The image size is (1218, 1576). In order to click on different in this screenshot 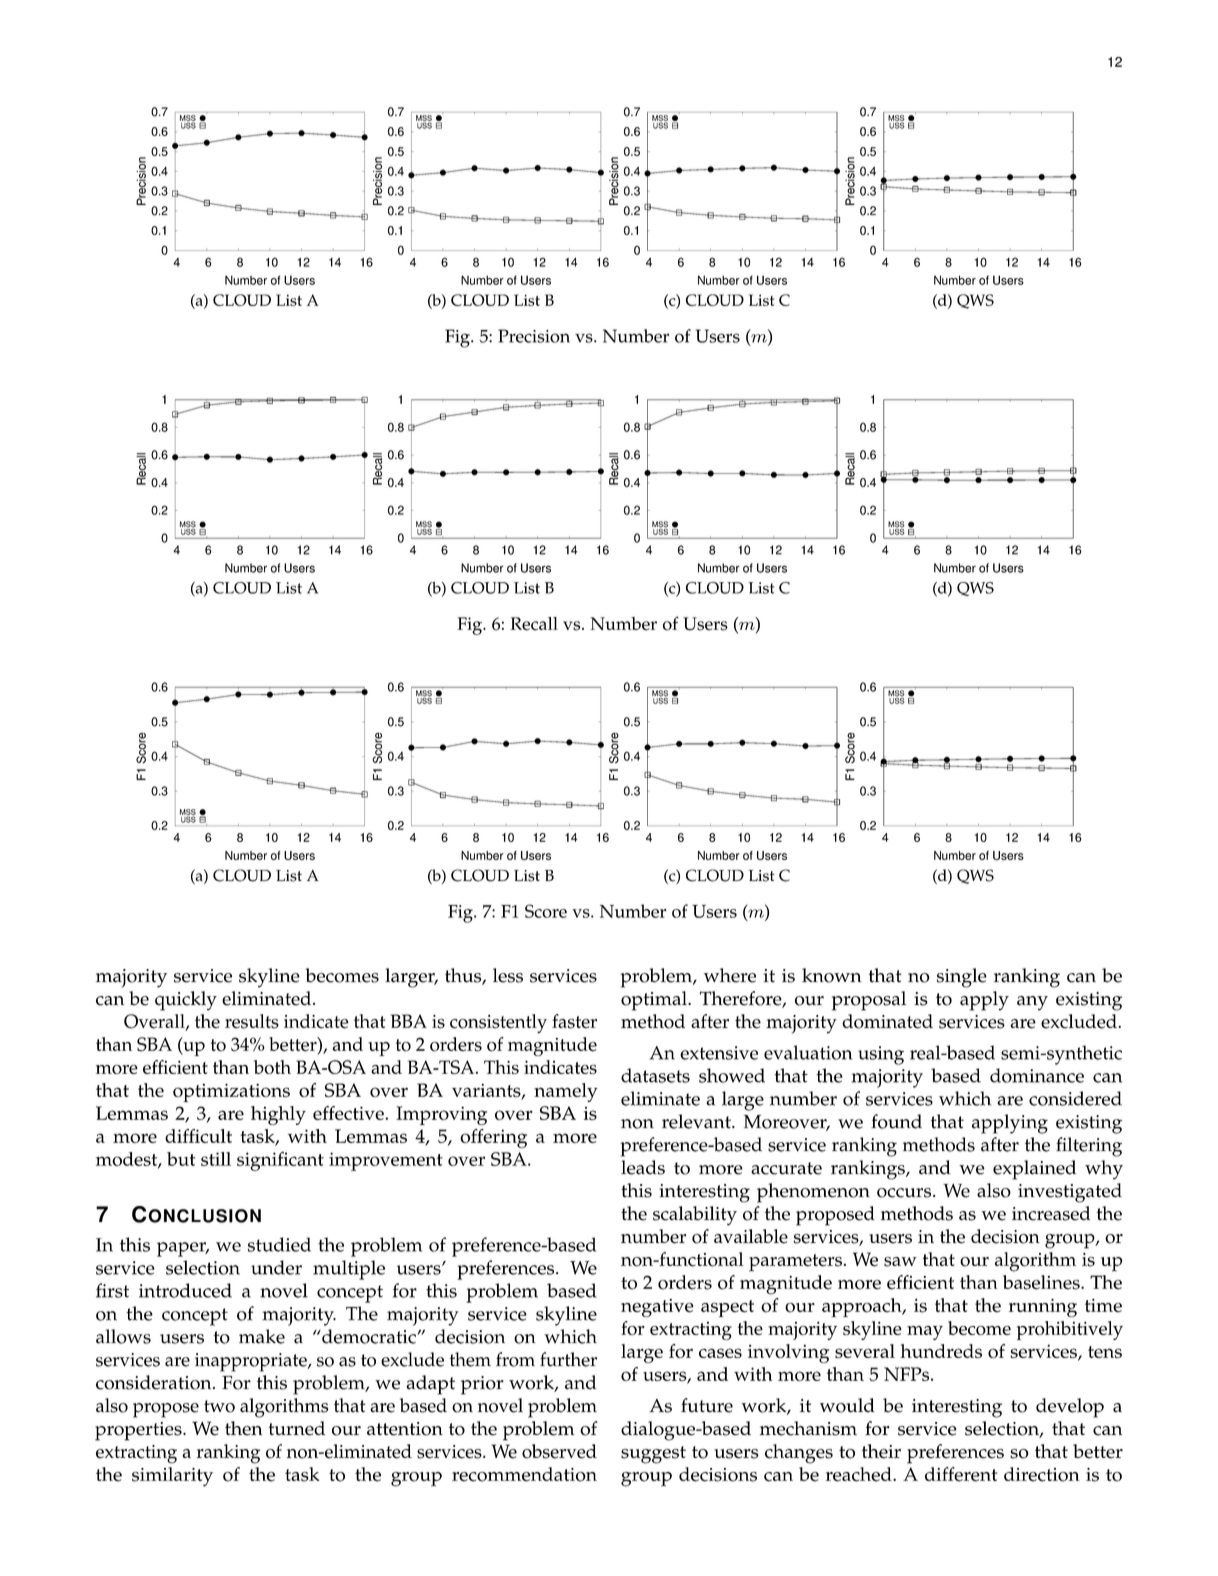, I will do `click(961, 1474)`.
